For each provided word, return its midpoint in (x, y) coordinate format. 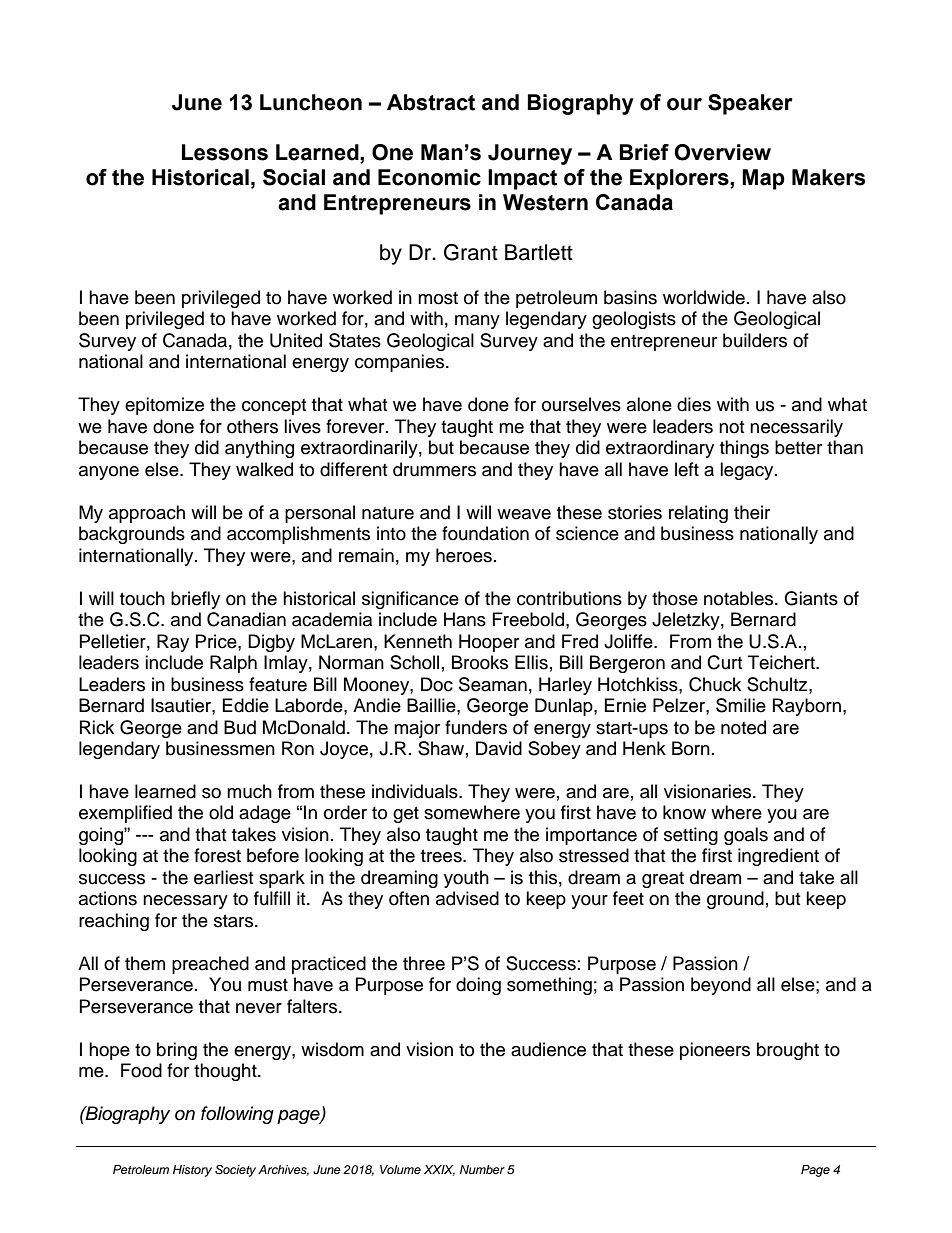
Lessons (225, 152)
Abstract (431, 102)
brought (788, 1051)
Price (217, 641)
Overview (723, 152)
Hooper (489, 643)
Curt (724, 662)
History (192, 1171)
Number (482, 1169)
